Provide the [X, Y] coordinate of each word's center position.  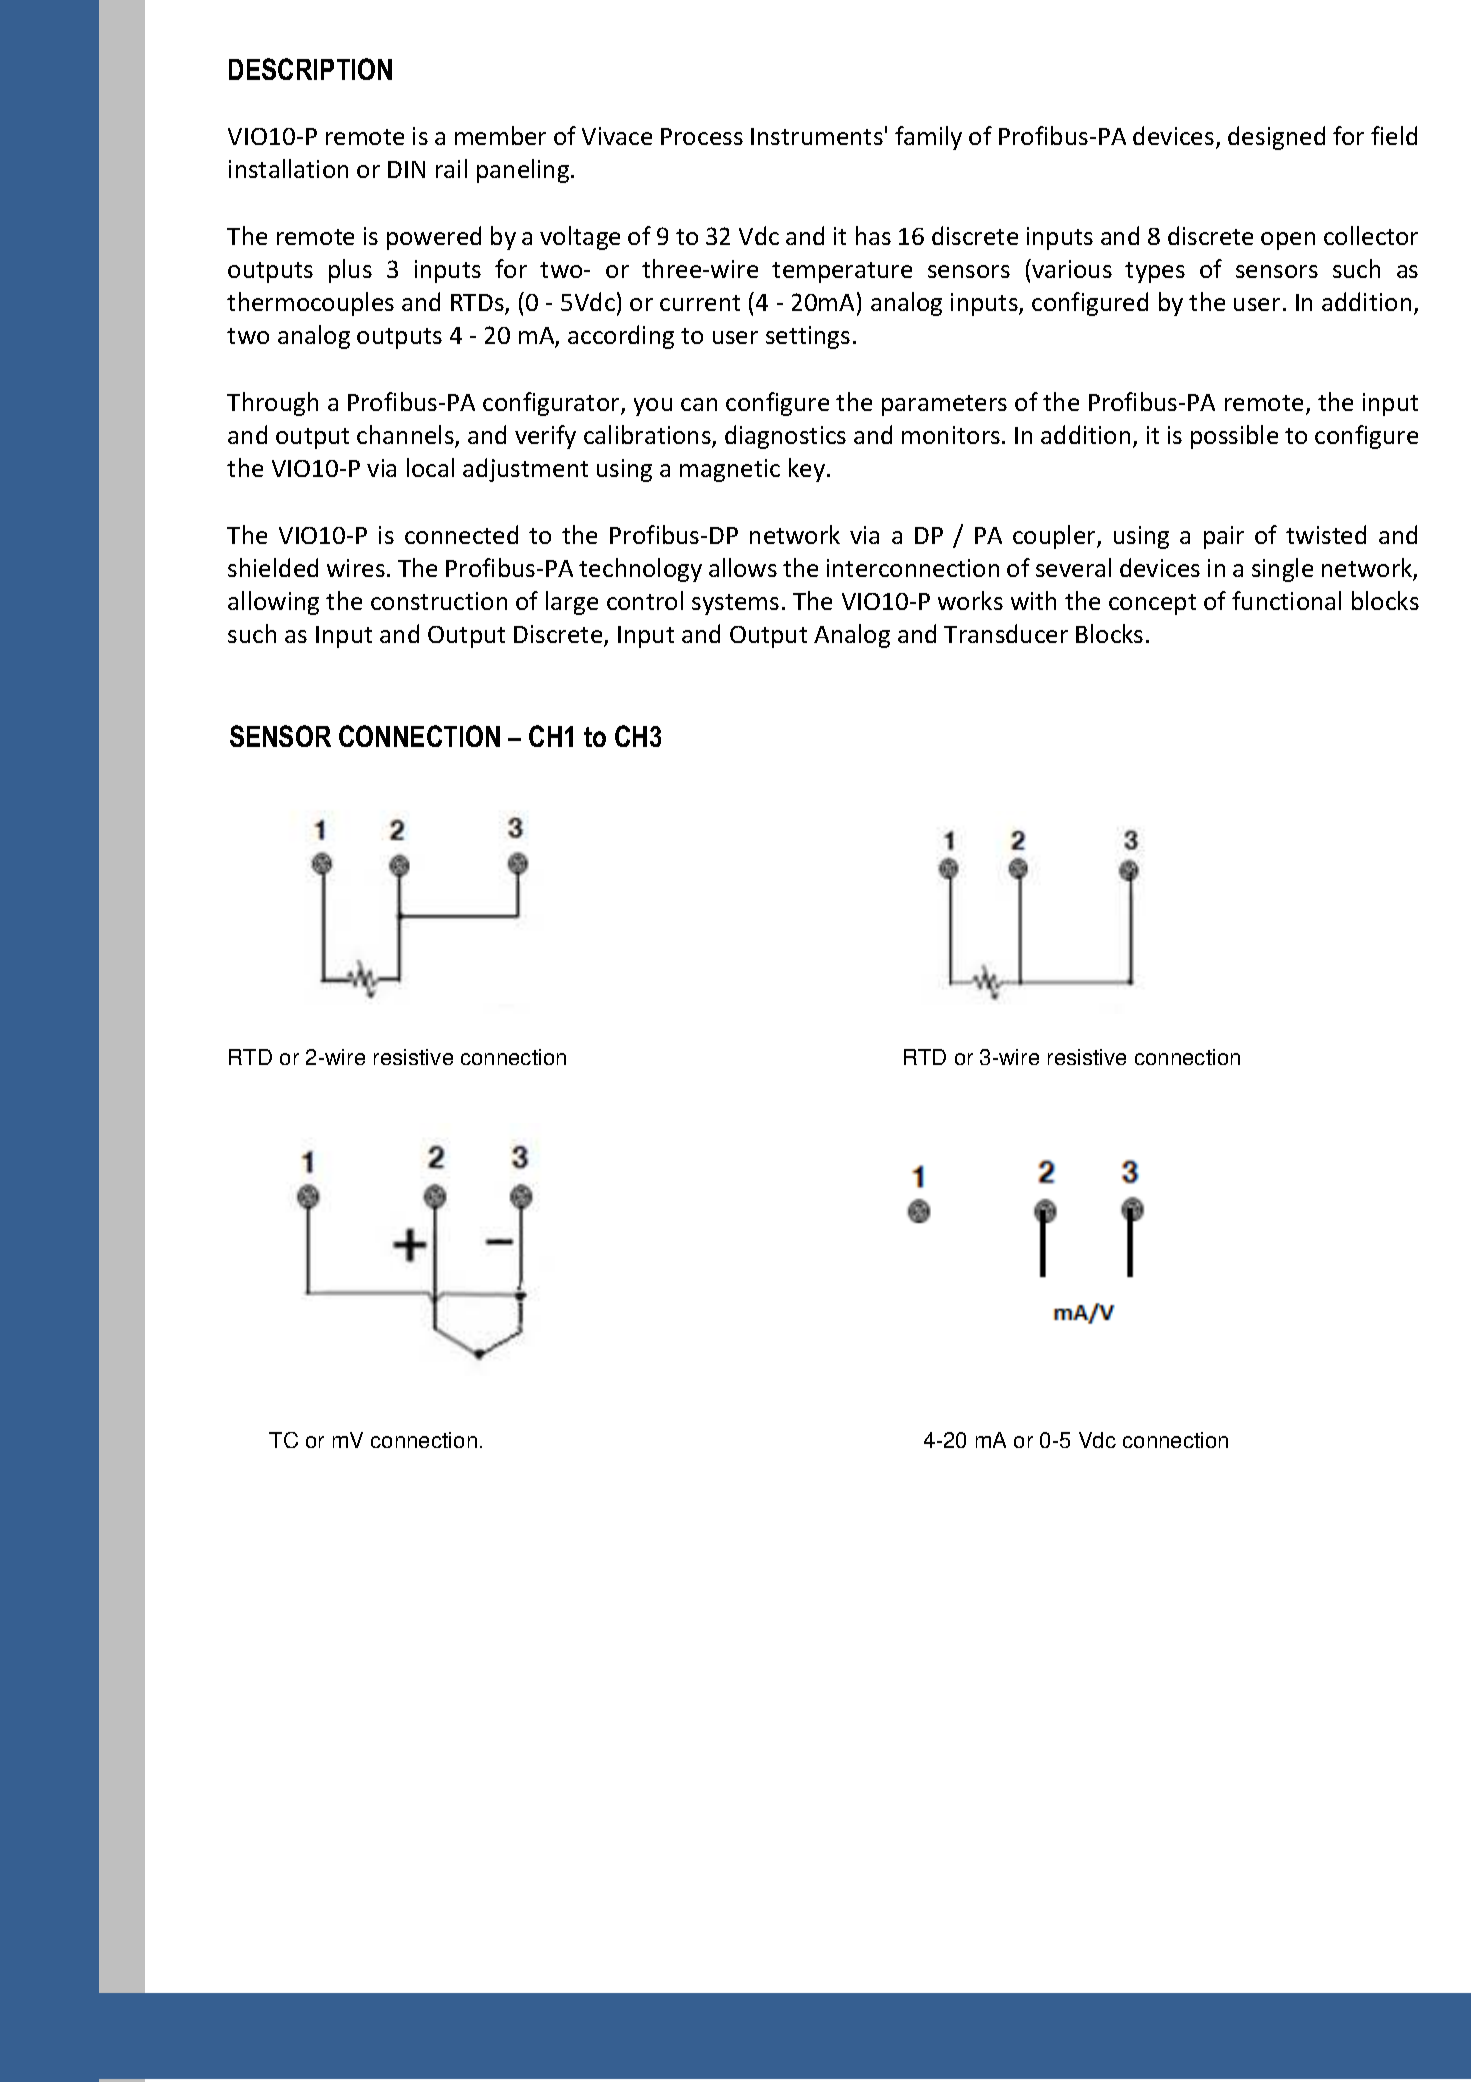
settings [808, 337]
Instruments [817, 136]
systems [735, 604]
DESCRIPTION [310, 69]
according [621, 337]
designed [1276, 138]
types [1155, 272]
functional [1286, 600]
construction [439, 601]
